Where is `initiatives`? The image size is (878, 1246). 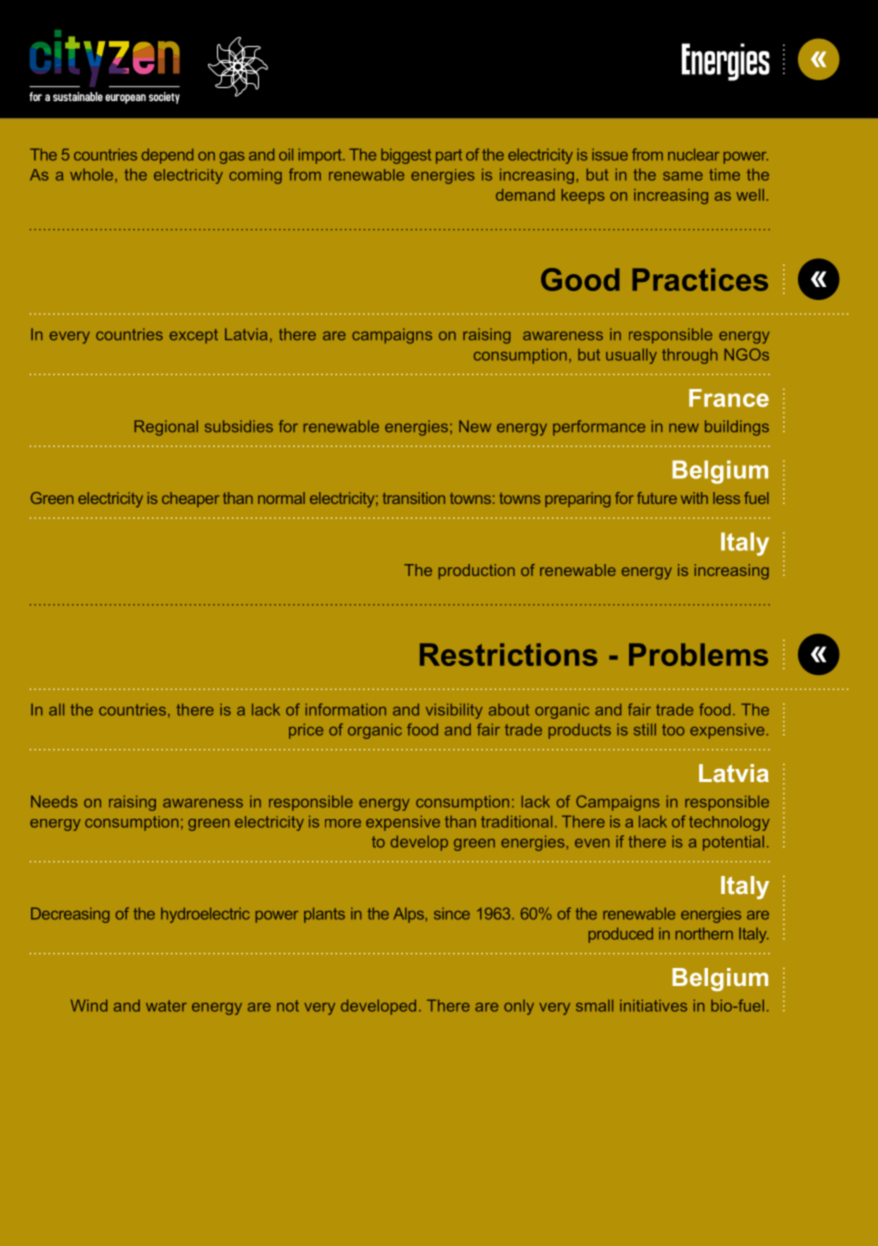 initiatives is located at coordinates (653, 1005).
